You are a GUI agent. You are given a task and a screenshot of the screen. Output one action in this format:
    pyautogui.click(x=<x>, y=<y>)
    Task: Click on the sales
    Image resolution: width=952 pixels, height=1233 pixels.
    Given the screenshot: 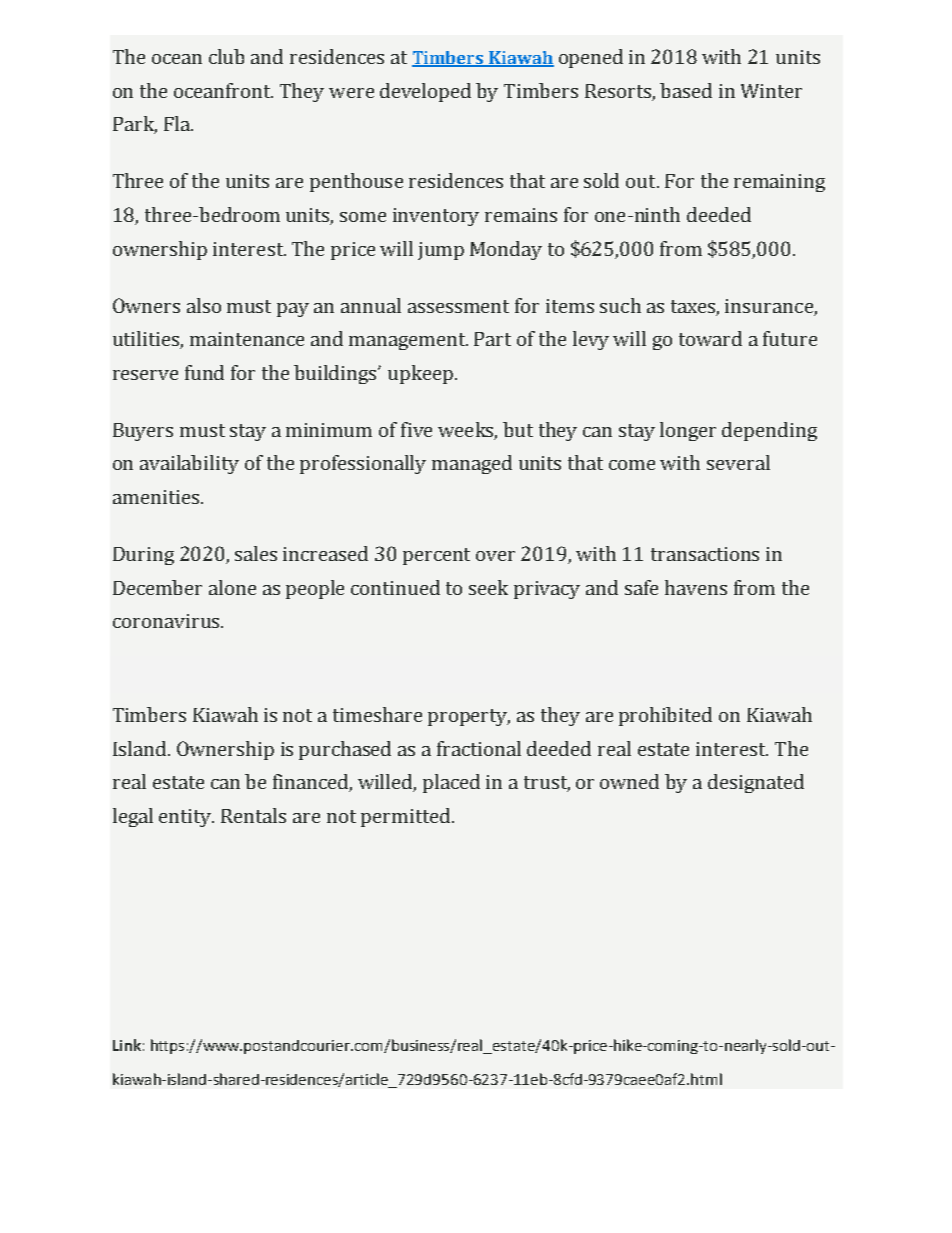 What is the action you would take?
    pyautogui.click(x=256, y=553)
